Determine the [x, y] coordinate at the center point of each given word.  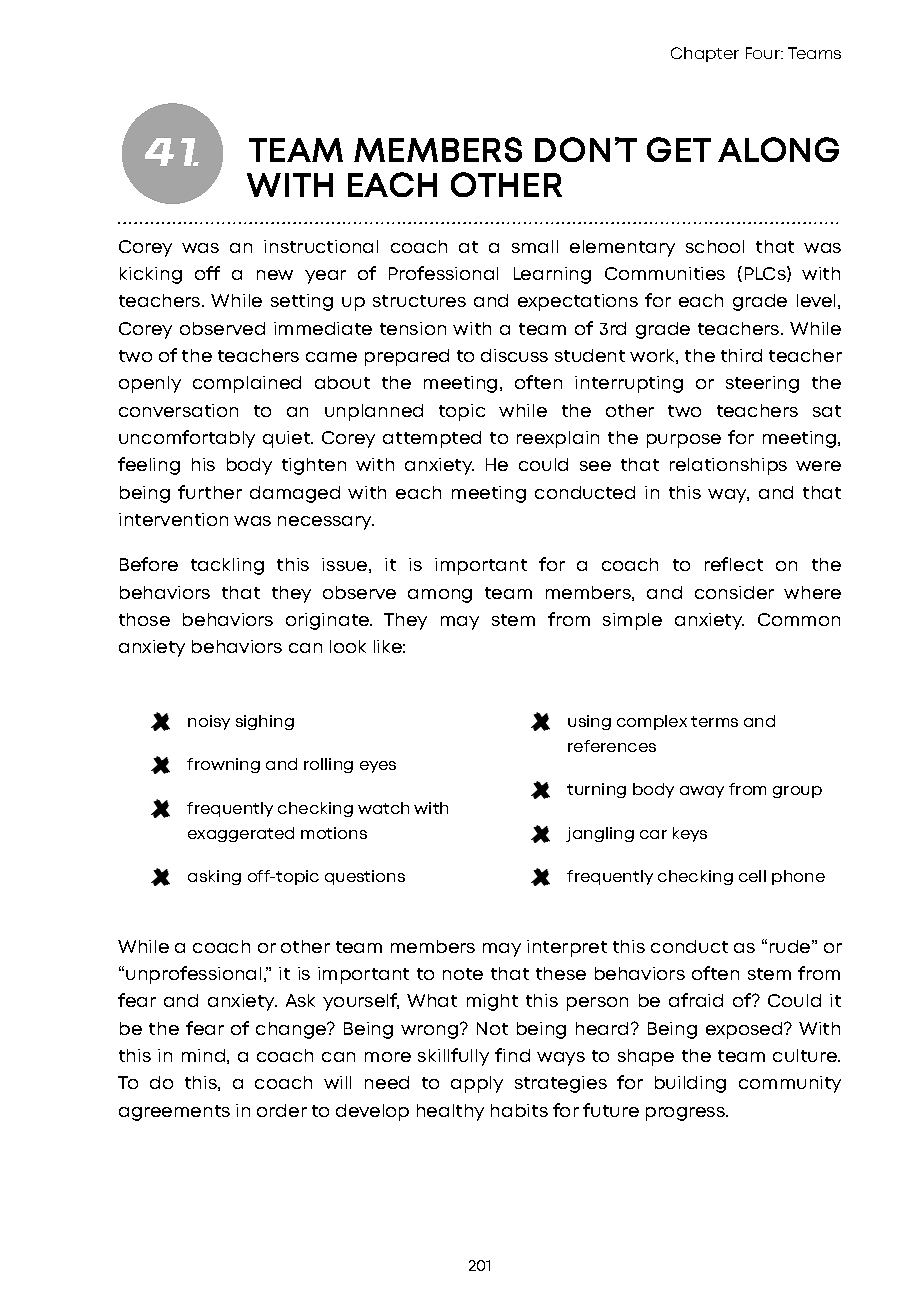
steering [762, 384]
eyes [378, 767]
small [535, 246]
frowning [223, 765]
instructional [321, 246]
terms [714, 721]
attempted [432, 439]
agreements [174, 1113]
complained [247, 384]
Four [764, 53]
